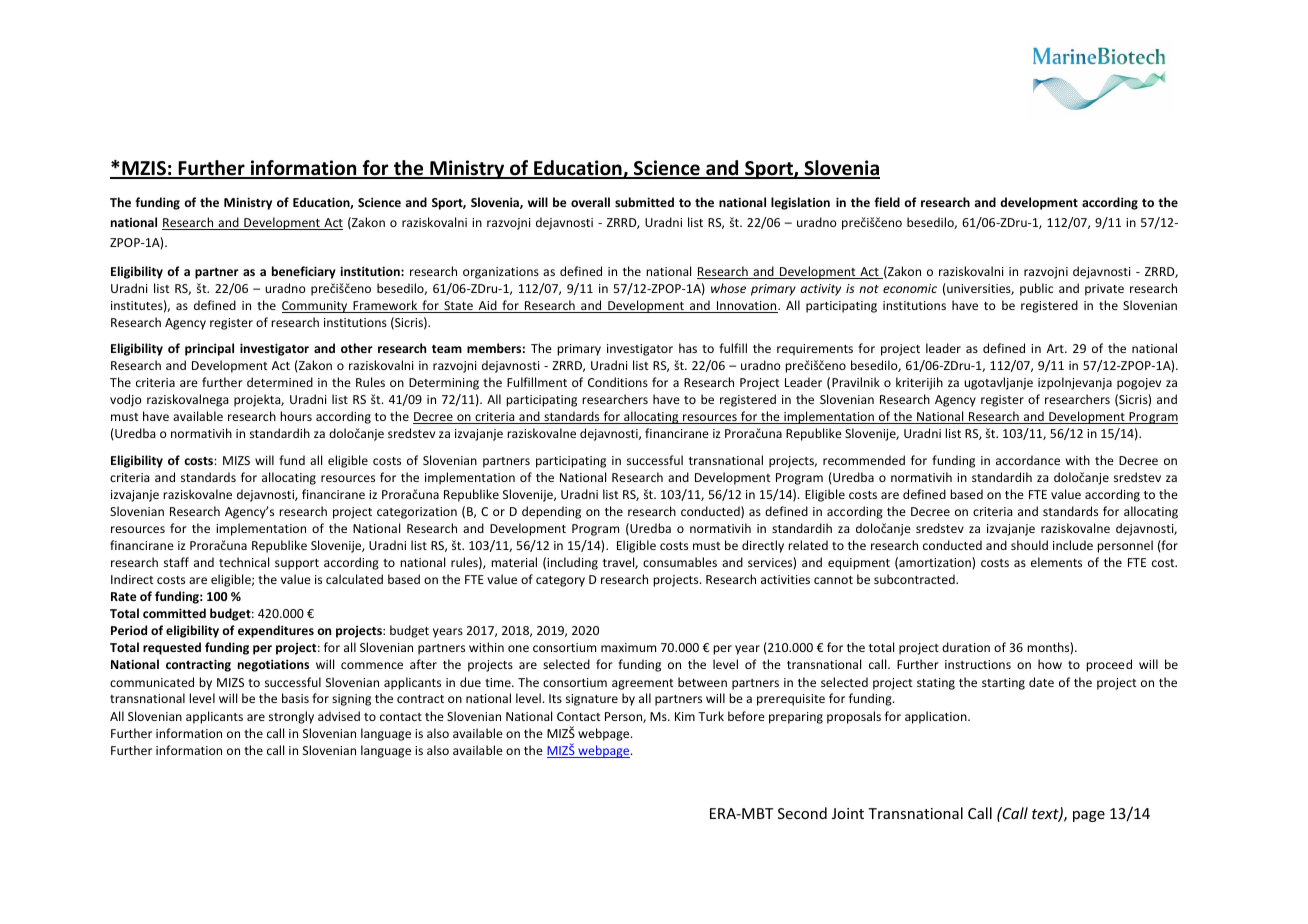 Image resolution: width=1308 pixels, height=924 pixels. Describe the element at coordinates (1028, 460) in the screenshot. I see `accordance` at that location.
